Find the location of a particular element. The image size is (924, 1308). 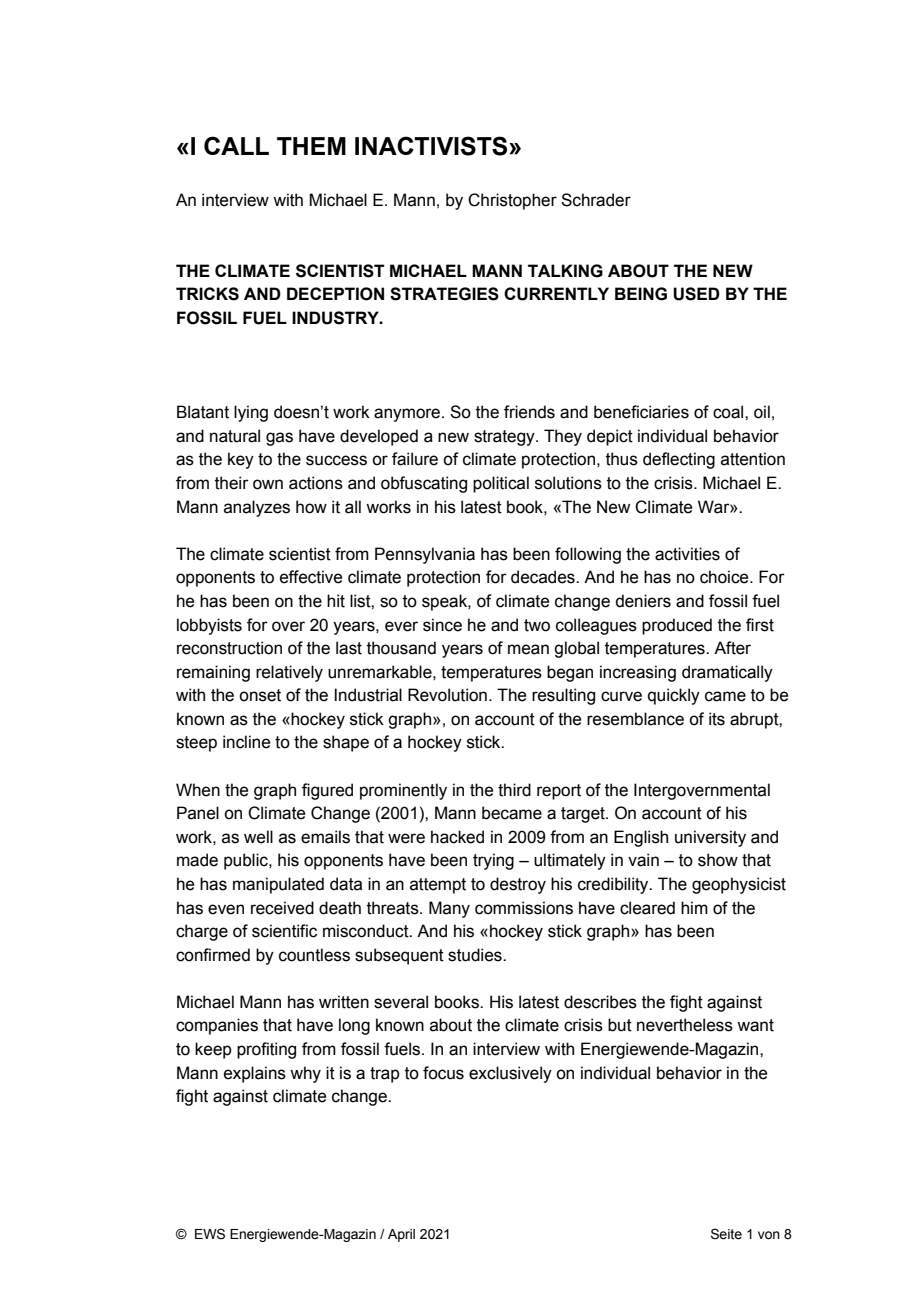

Revolution is located at coordinates (447, 695).
